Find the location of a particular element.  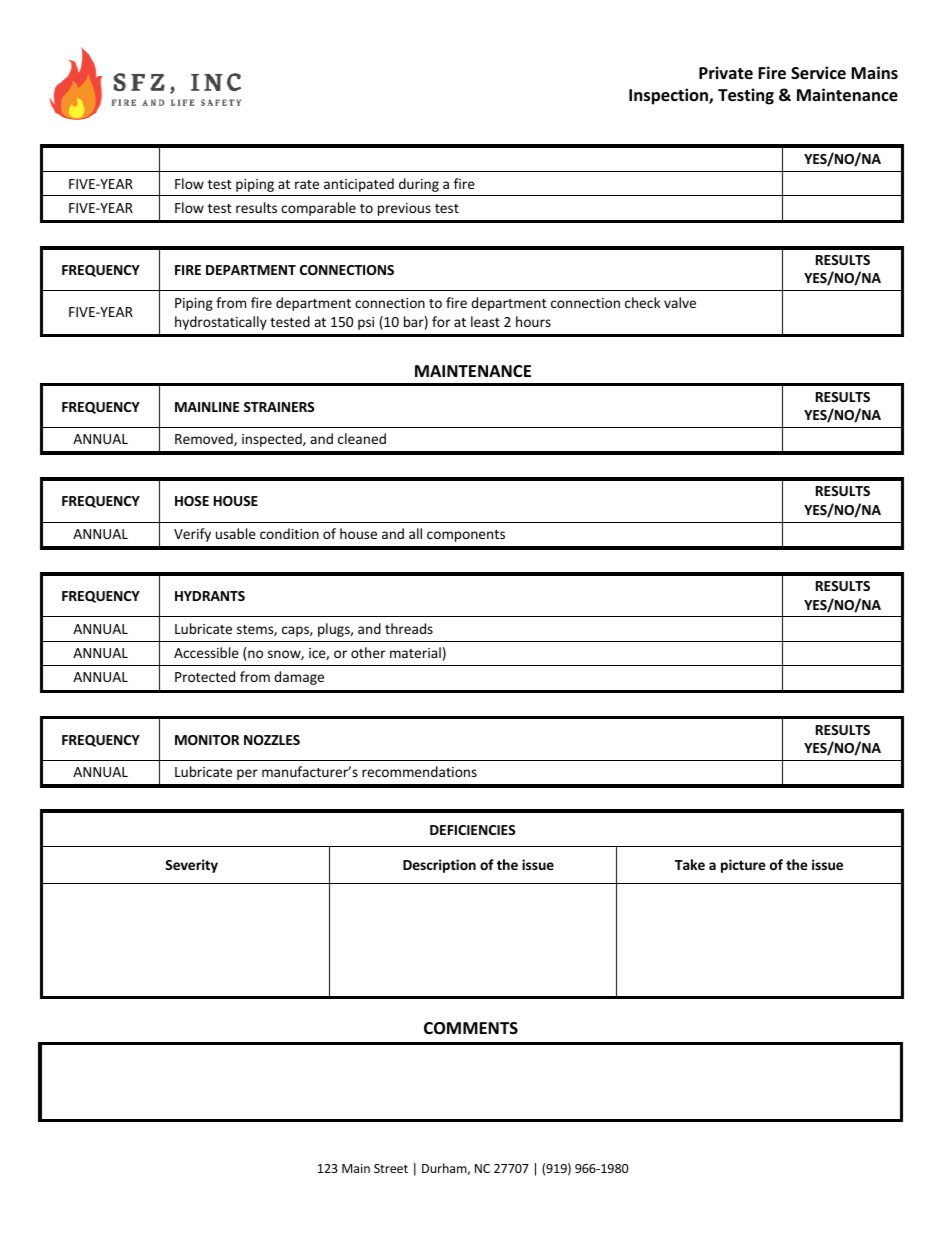

components is located at coordinates (466, 536).
